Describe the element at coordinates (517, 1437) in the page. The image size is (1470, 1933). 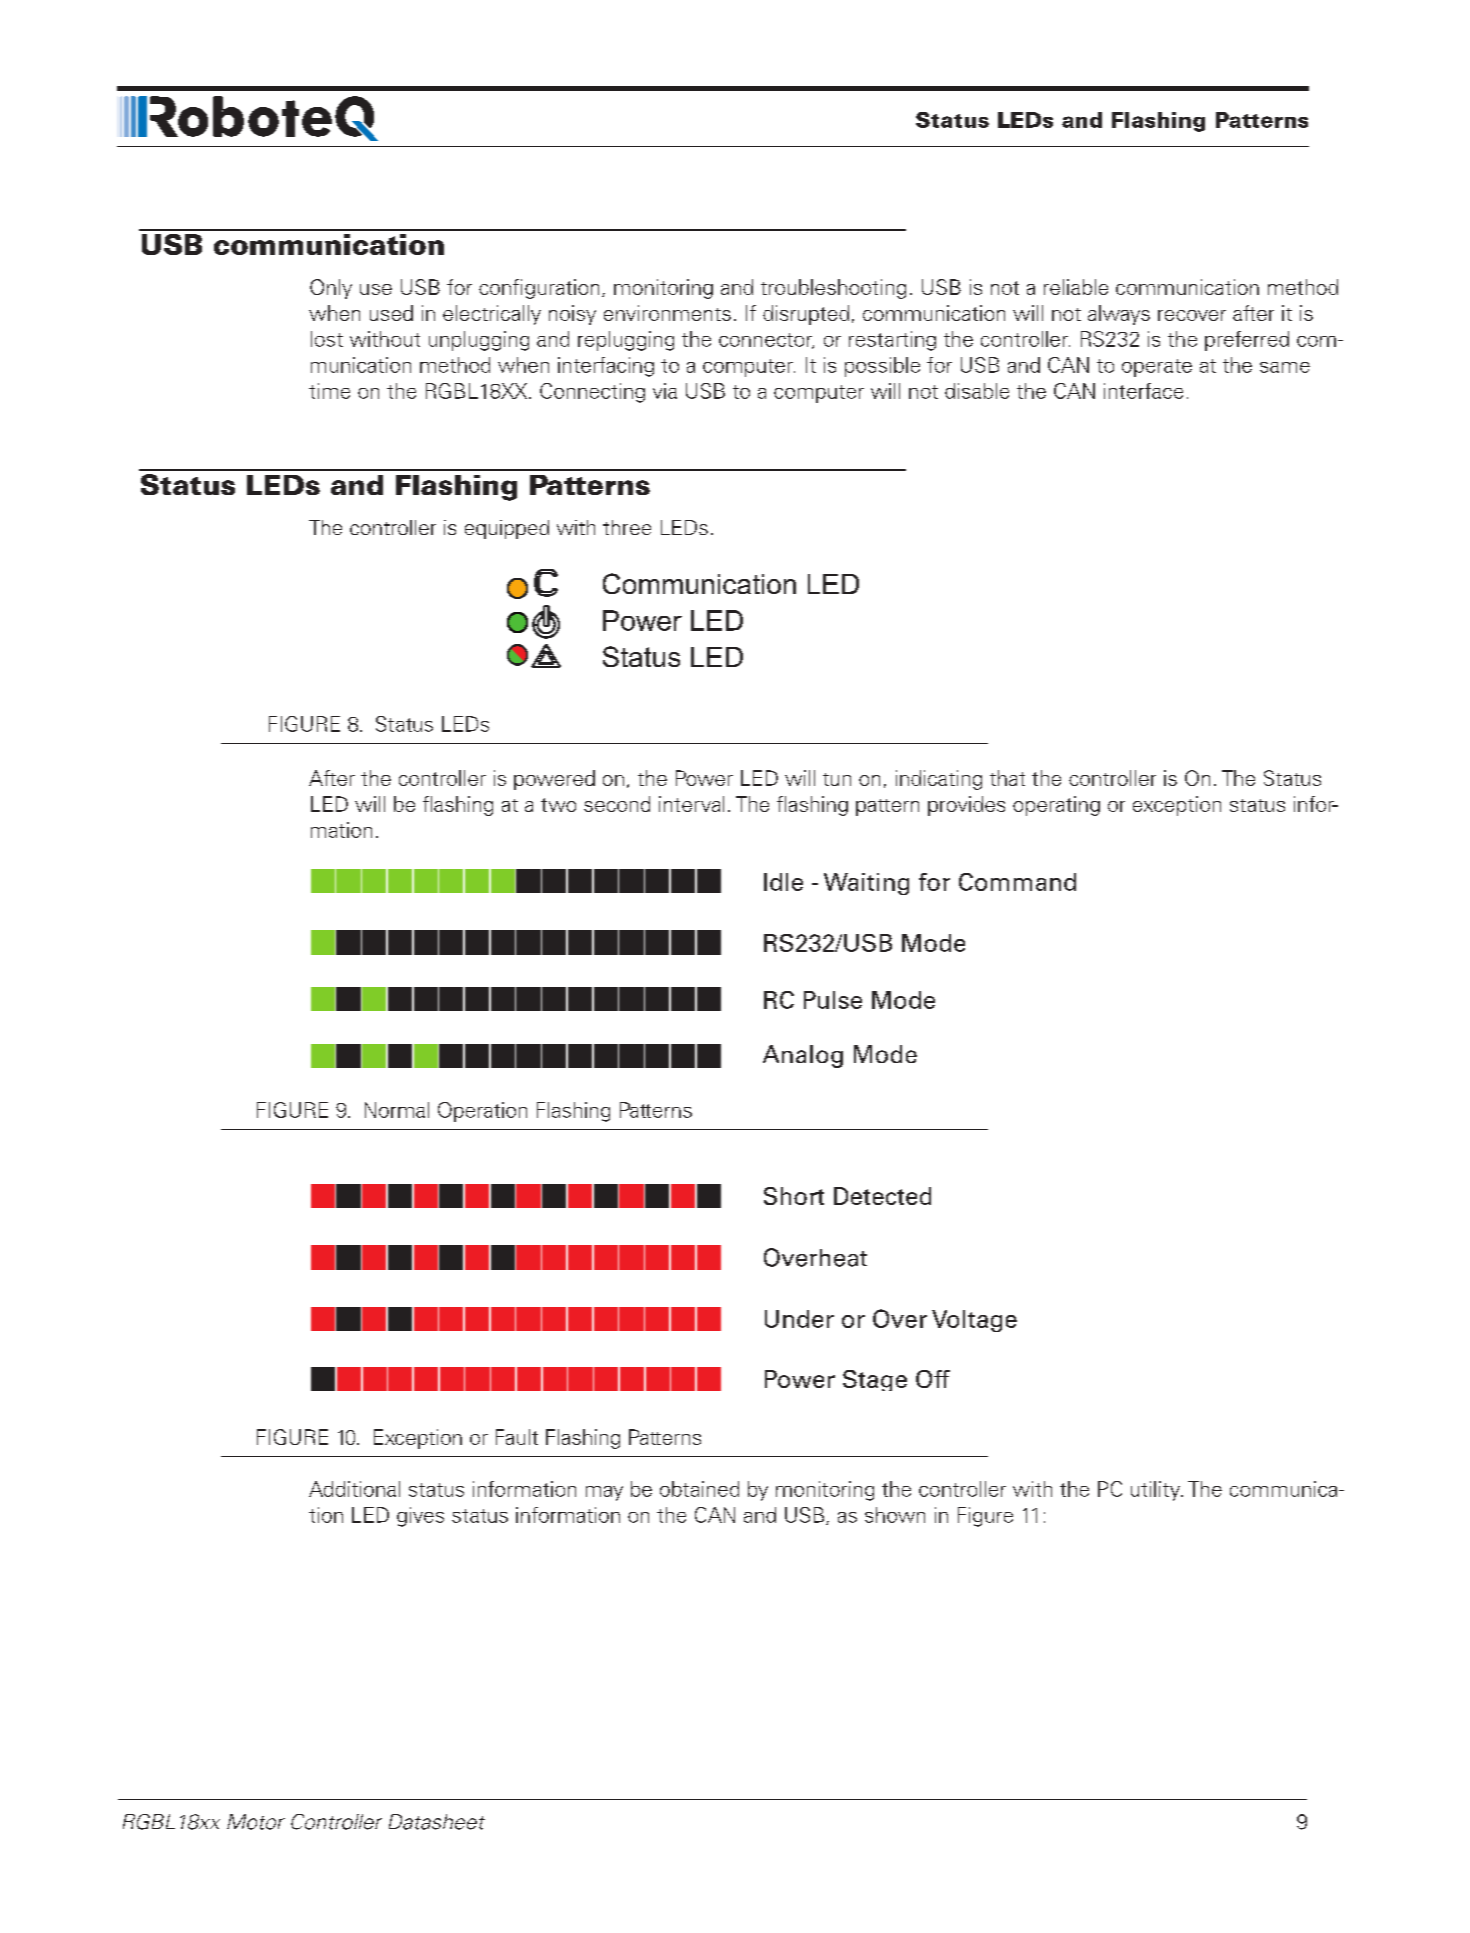
I see `Fault` at that location.
